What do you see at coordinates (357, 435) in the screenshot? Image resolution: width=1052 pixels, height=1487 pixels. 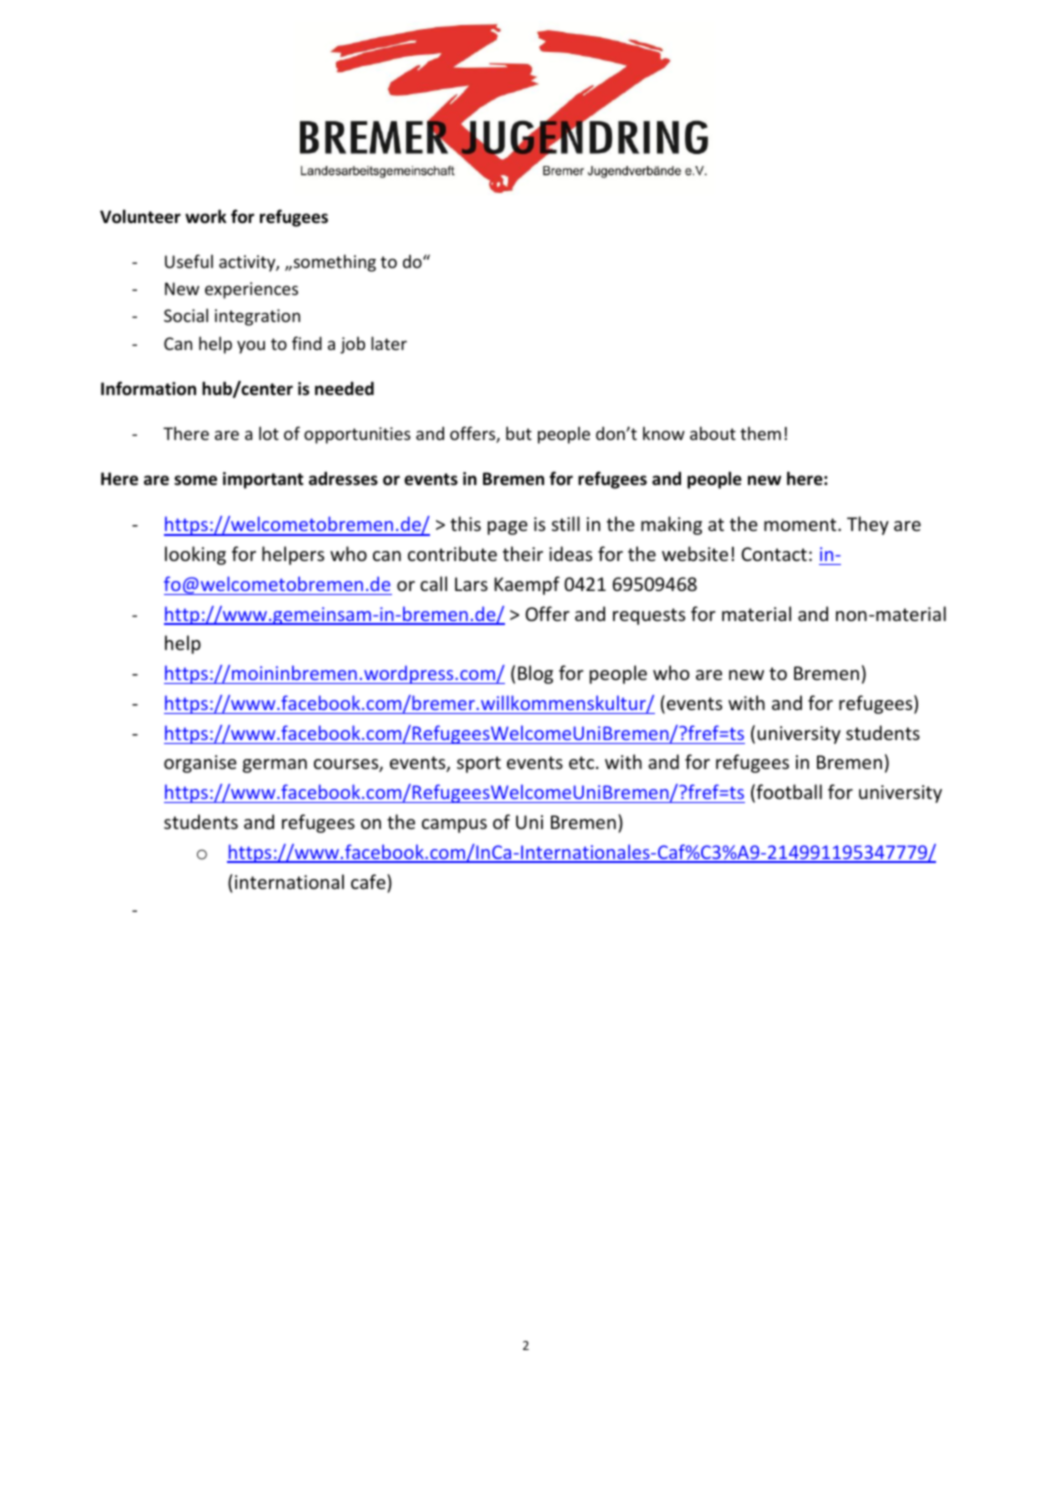 I see `opportunities` at bounding box center [357, 435].
